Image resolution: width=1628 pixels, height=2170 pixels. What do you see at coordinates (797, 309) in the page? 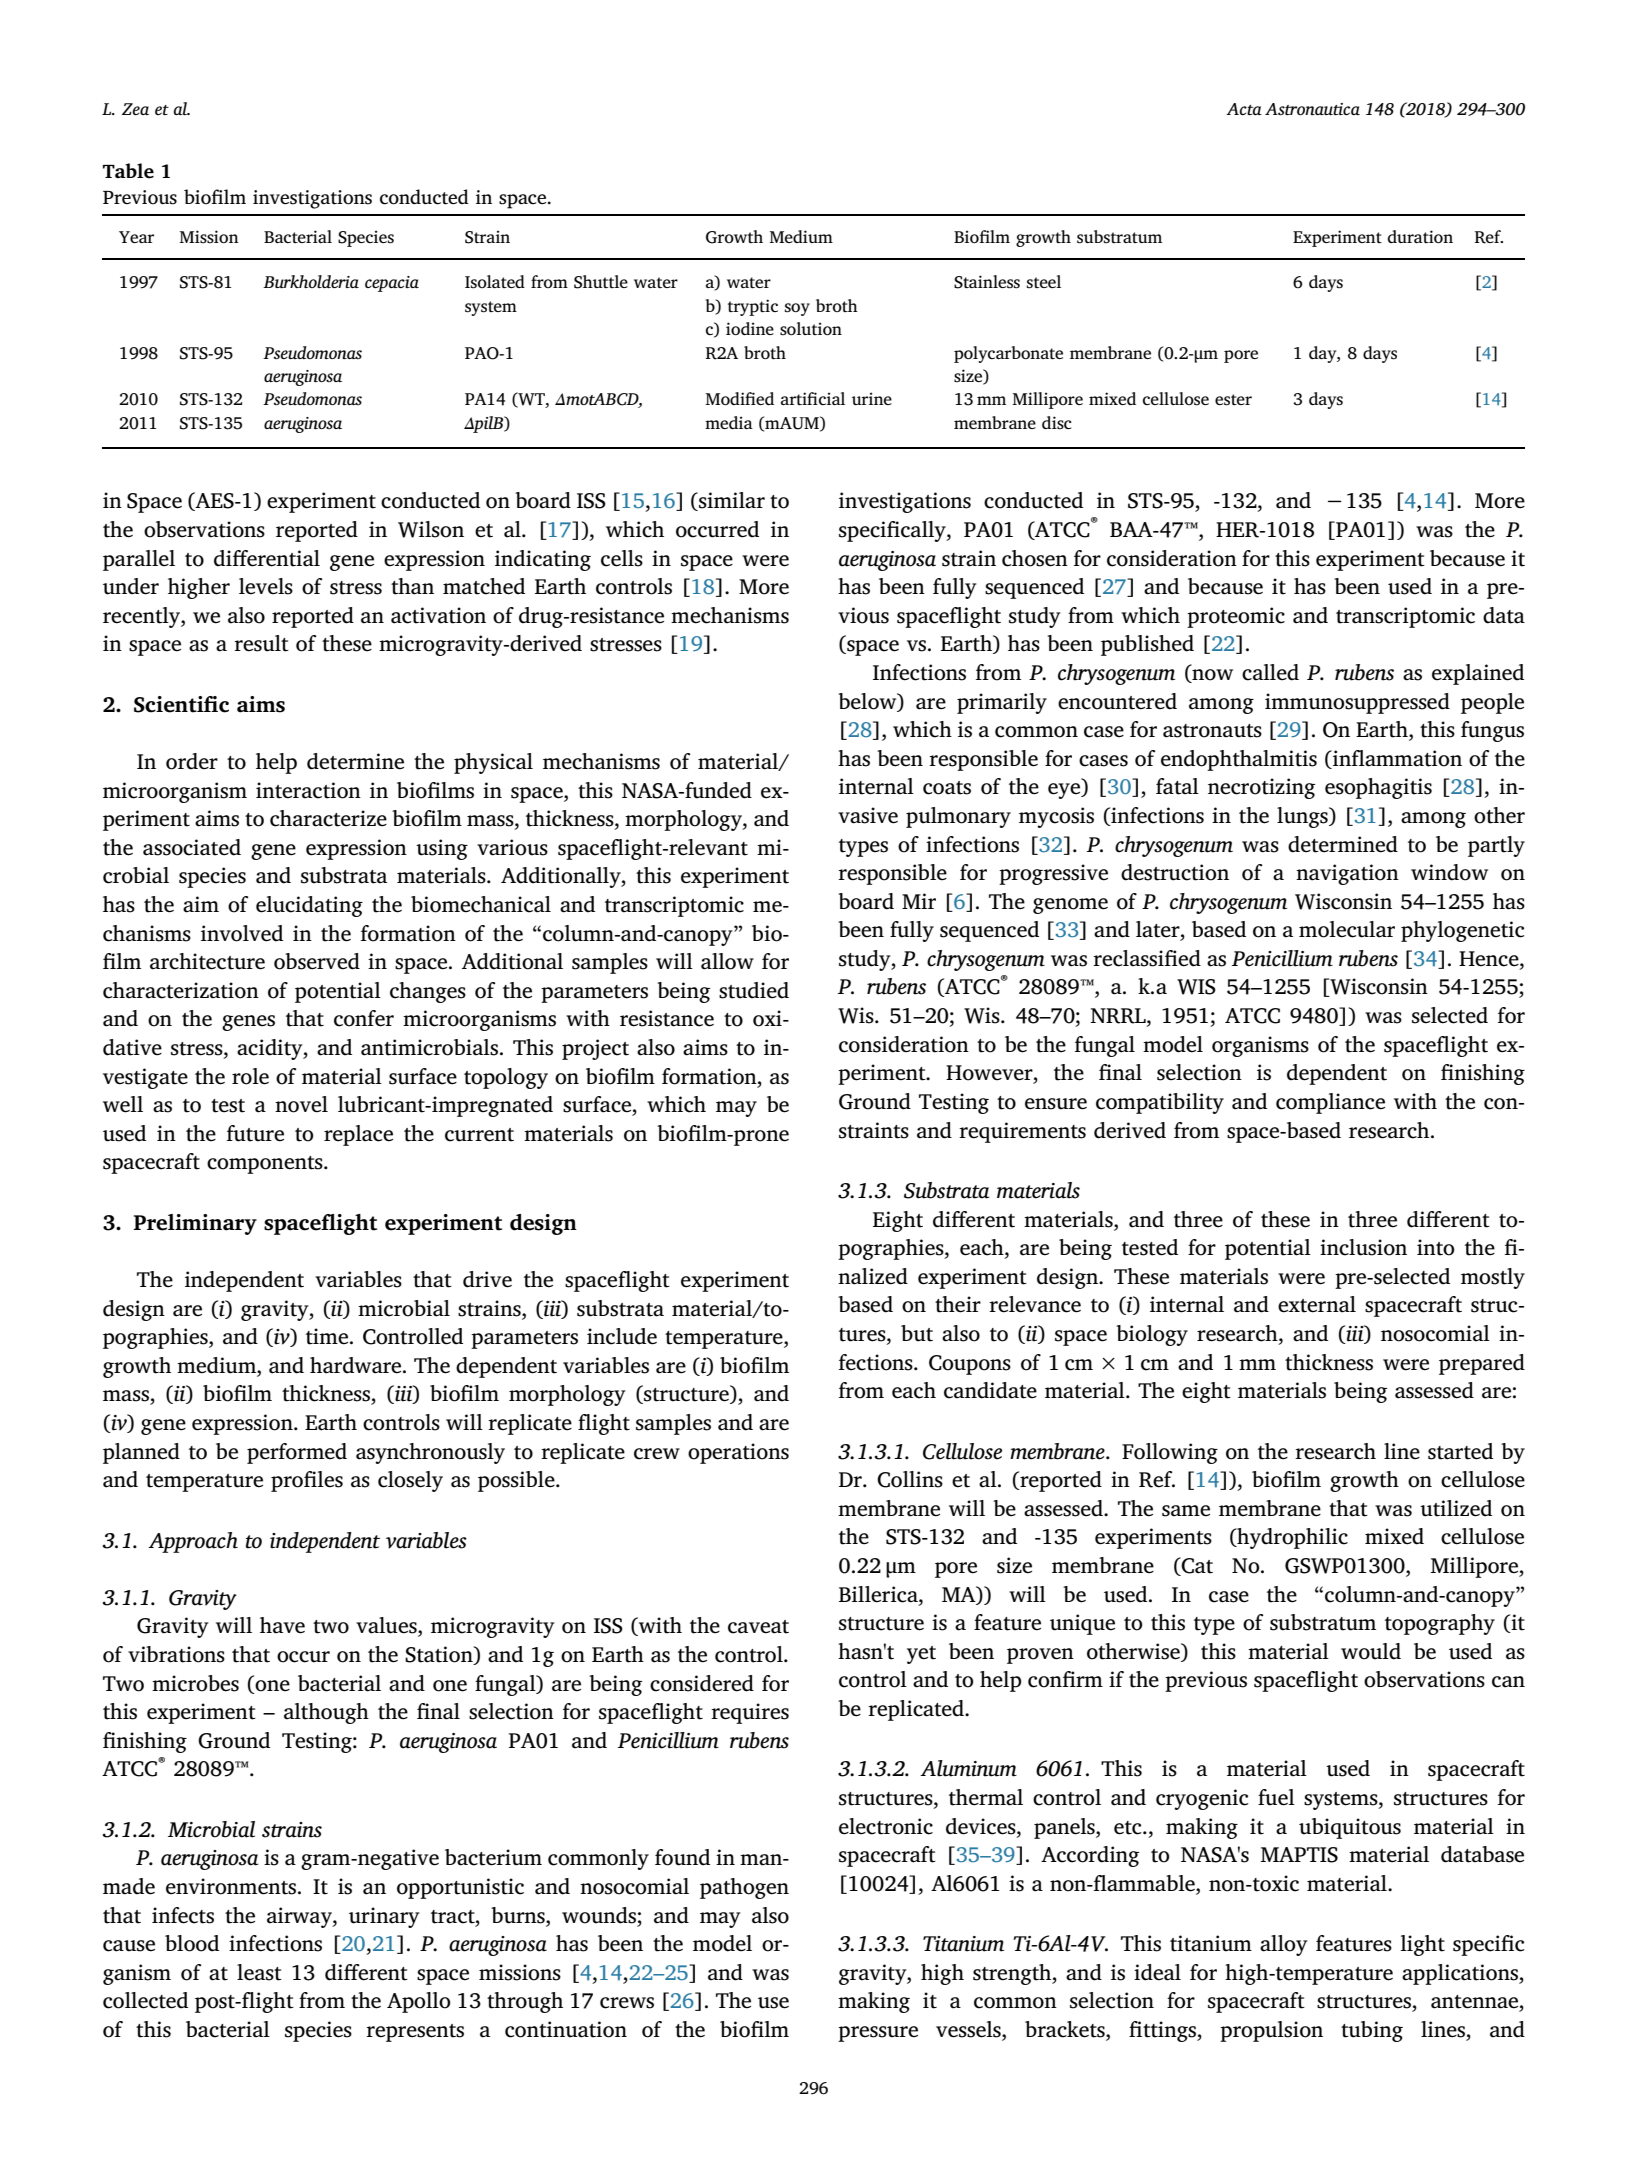
I see `soy` at bounding box center [797, 309].
